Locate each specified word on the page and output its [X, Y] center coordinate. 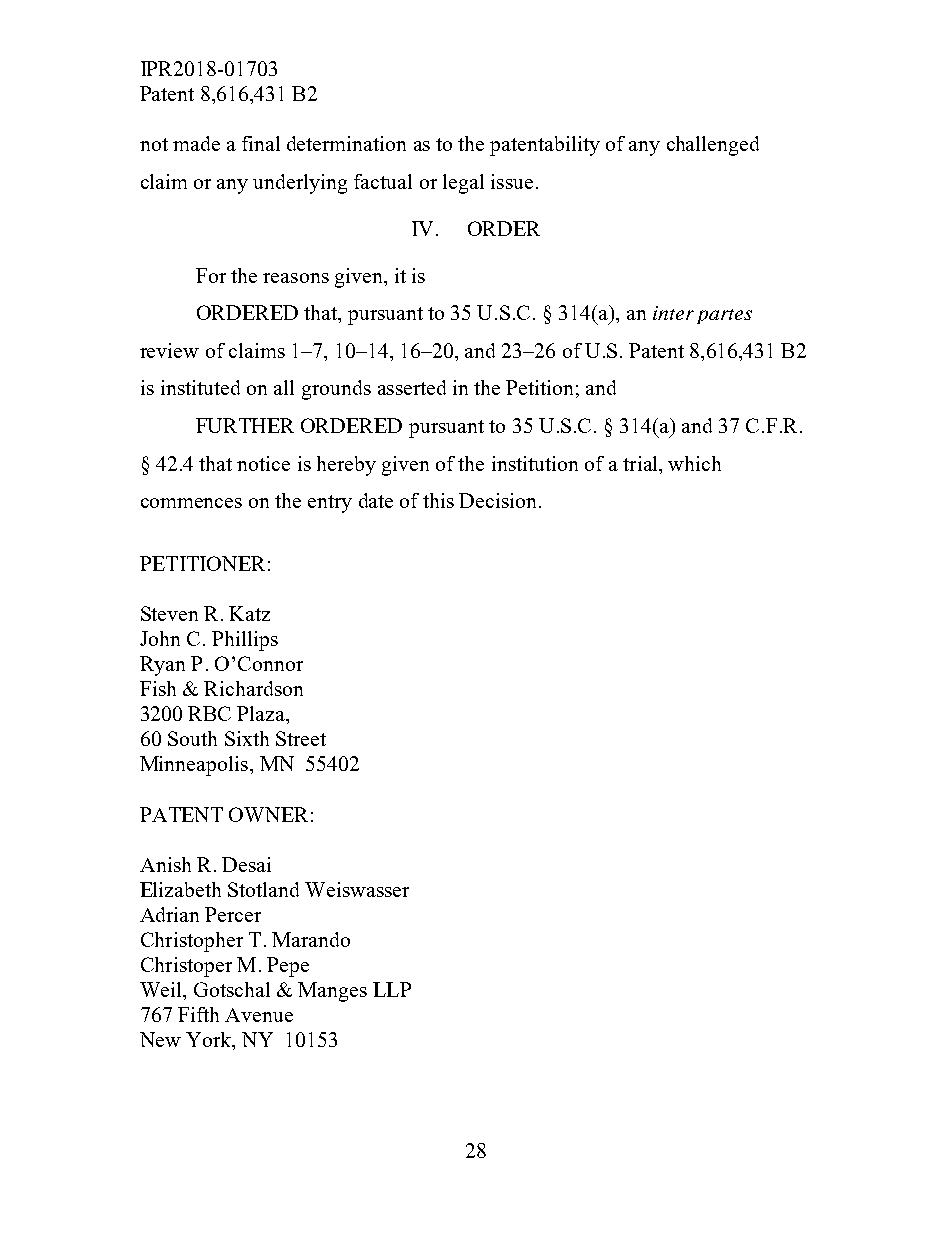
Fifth [198, 1014]
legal [463, 184]
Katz [249, 613]
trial [641, 463]
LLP [392, 989]
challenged [713, 146]
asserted [412, 387]
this [438, 500]
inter [673, 313]
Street [301, 738]
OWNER [268, 814]
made [196, 143]
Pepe [288, 967]
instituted [200, 387]
